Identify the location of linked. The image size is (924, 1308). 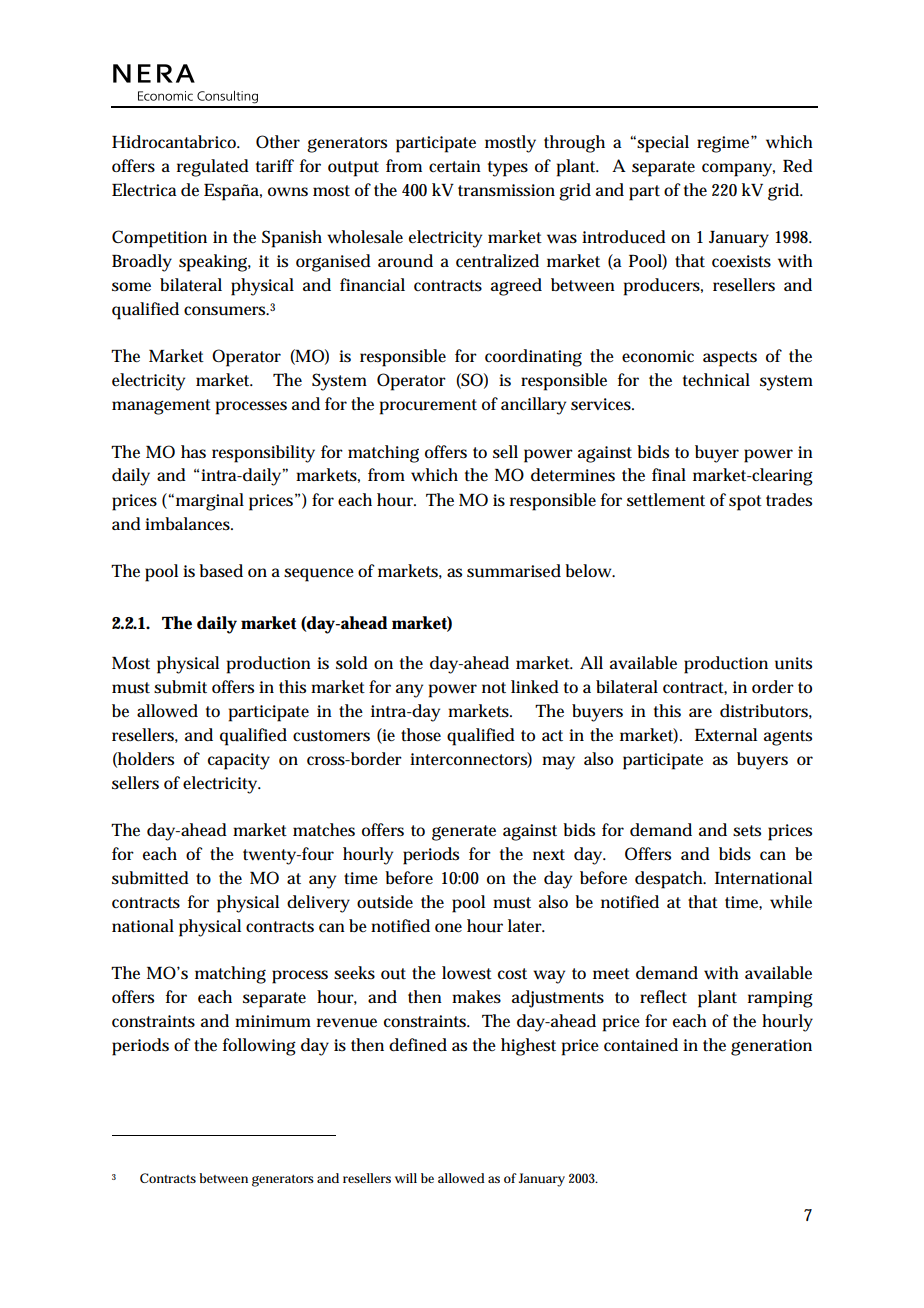
(535, 687).
